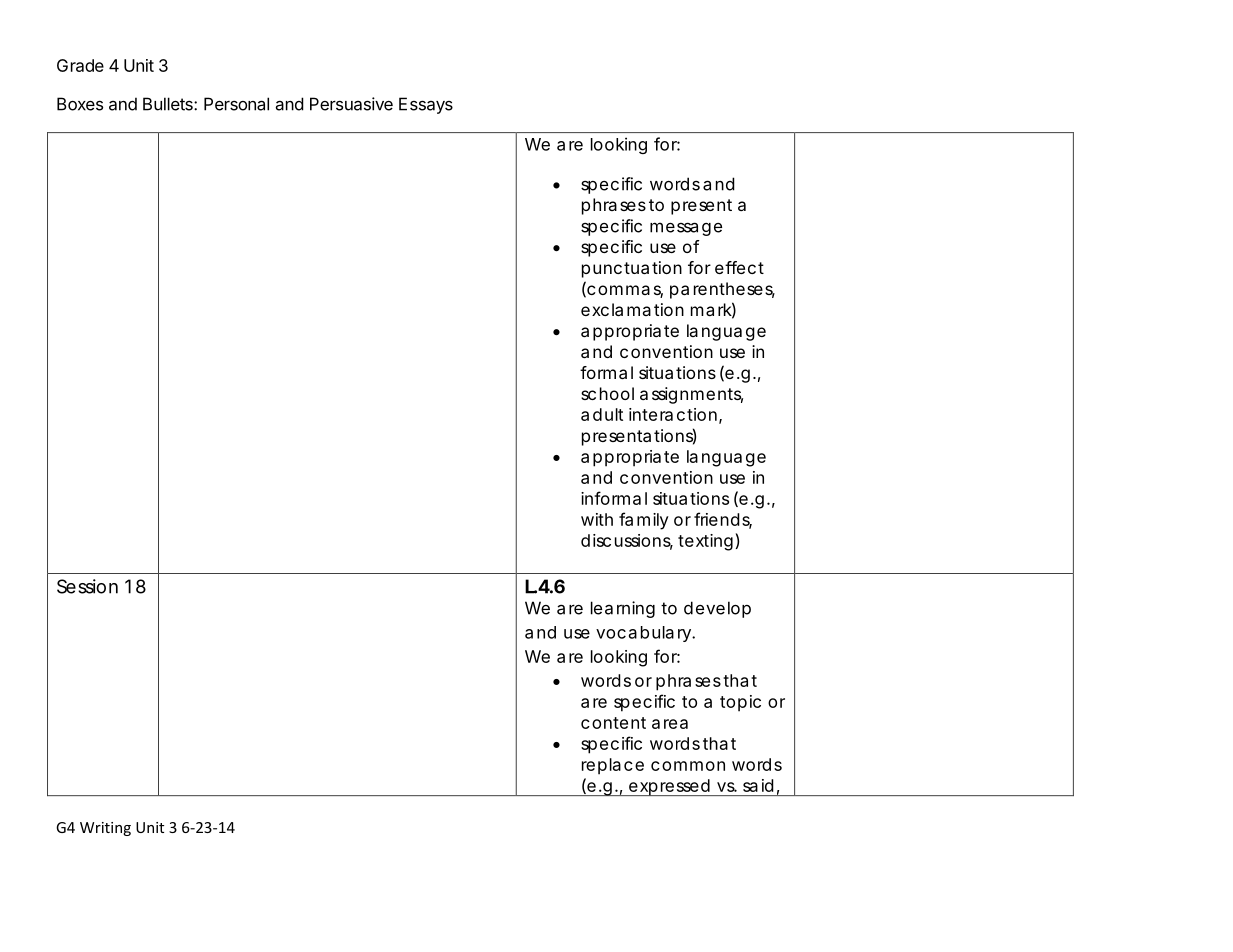 The height and width of the page is (952, 1233). Describe the element at coordinates (426, 105) in the page. I see `Essays` at that location.
